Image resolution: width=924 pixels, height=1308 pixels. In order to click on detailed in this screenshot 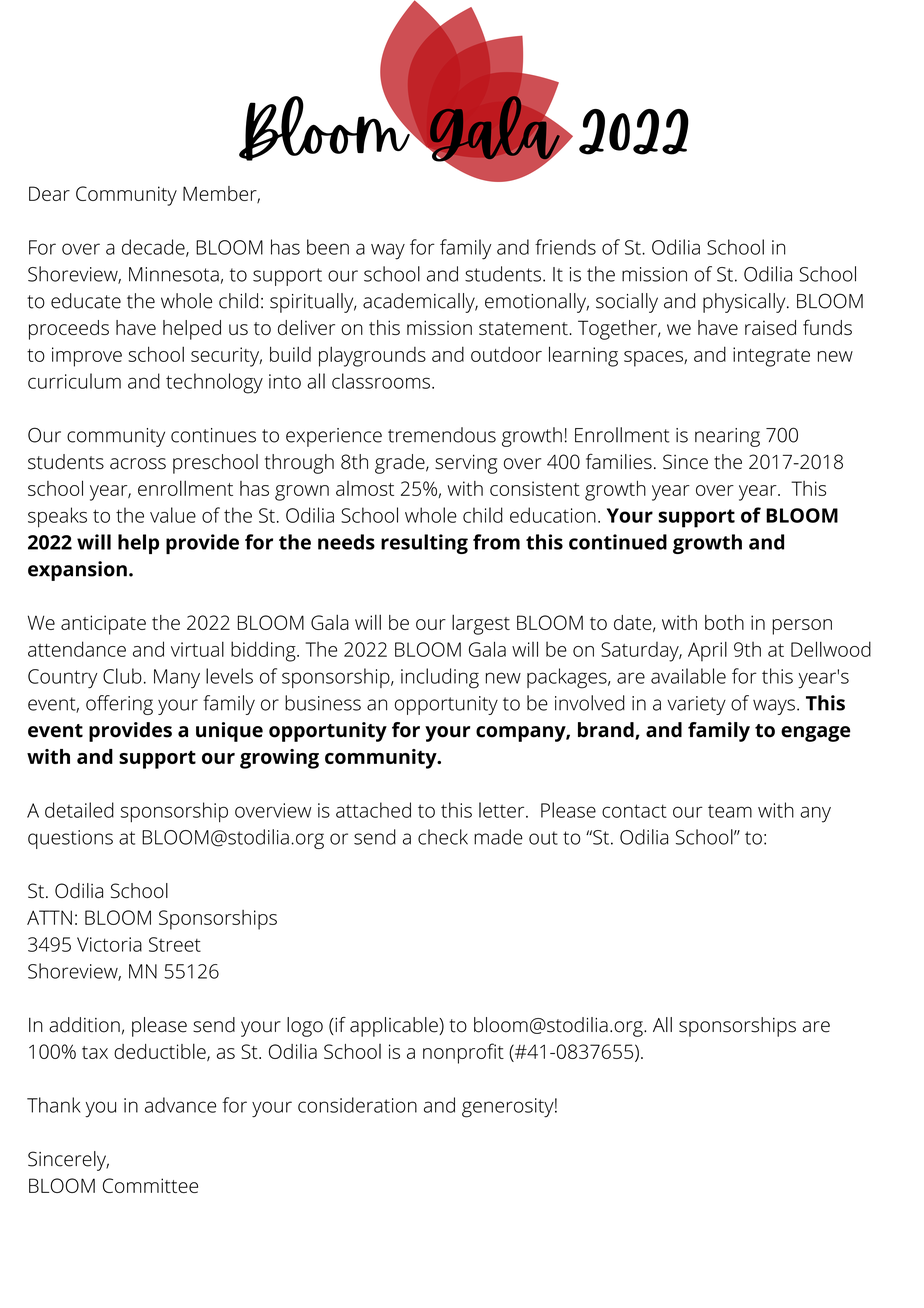, I will do `click(79, 810)`.
